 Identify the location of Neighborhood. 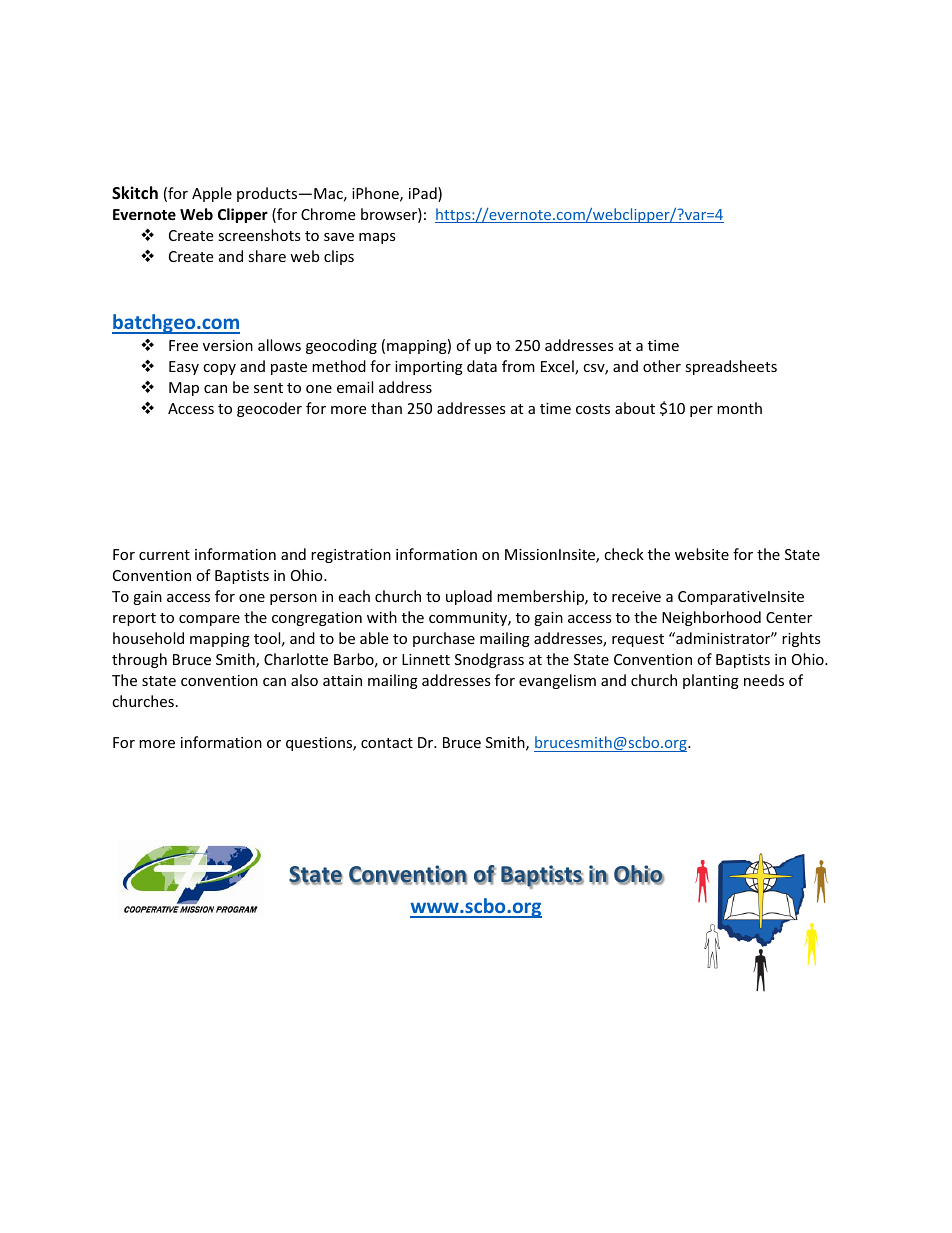
(711, 618).
